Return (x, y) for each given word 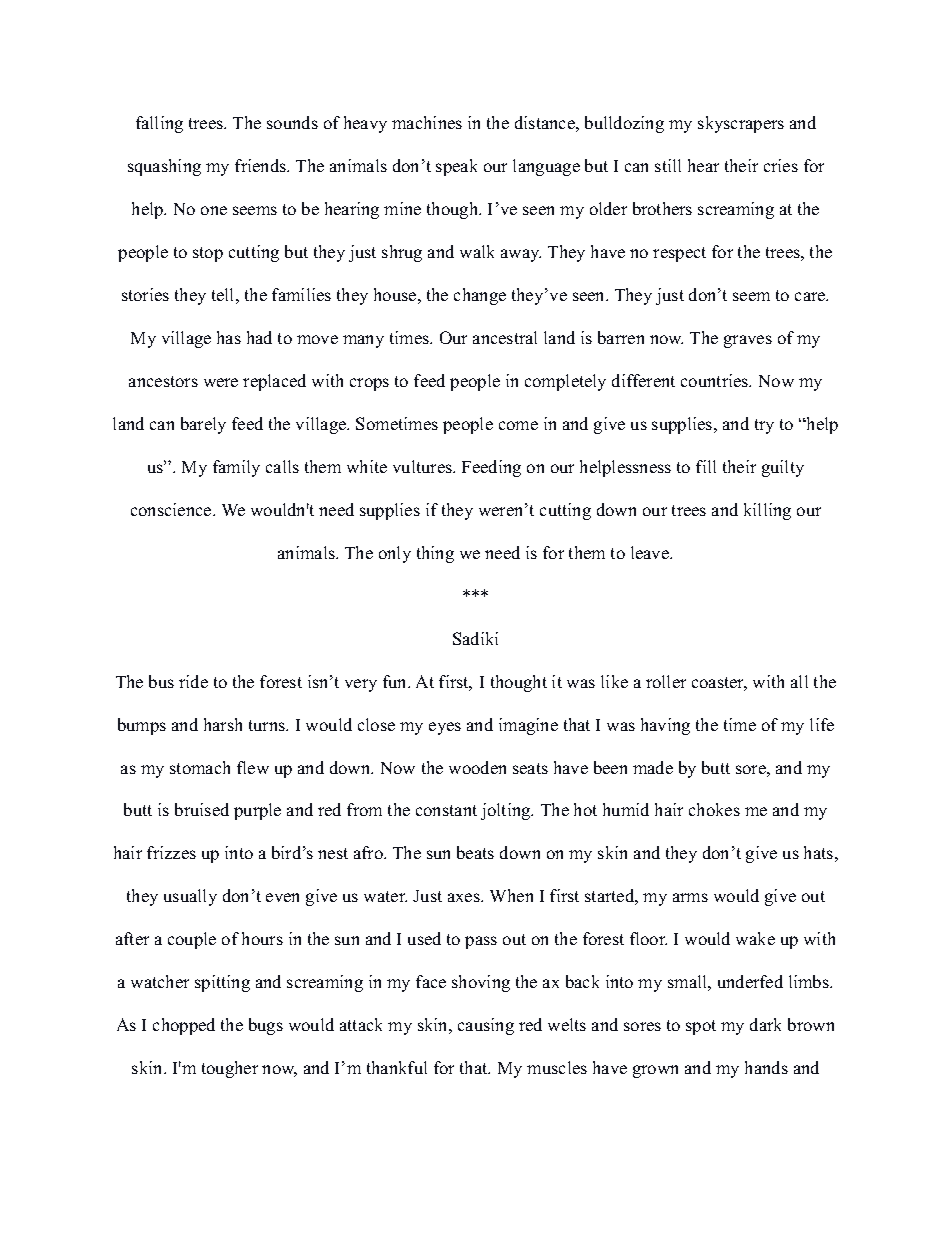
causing (486, 1026)
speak (456, 167)
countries (716, 380)
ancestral (505, 337)
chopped (184, 1026)
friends (261, 165)
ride (193, 681)
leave (651, 552)
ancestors (163, 381)
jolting (507, 811)
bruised (202, 809)
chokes (714, 809)
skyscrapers (741, 124)
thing (435, 554)
